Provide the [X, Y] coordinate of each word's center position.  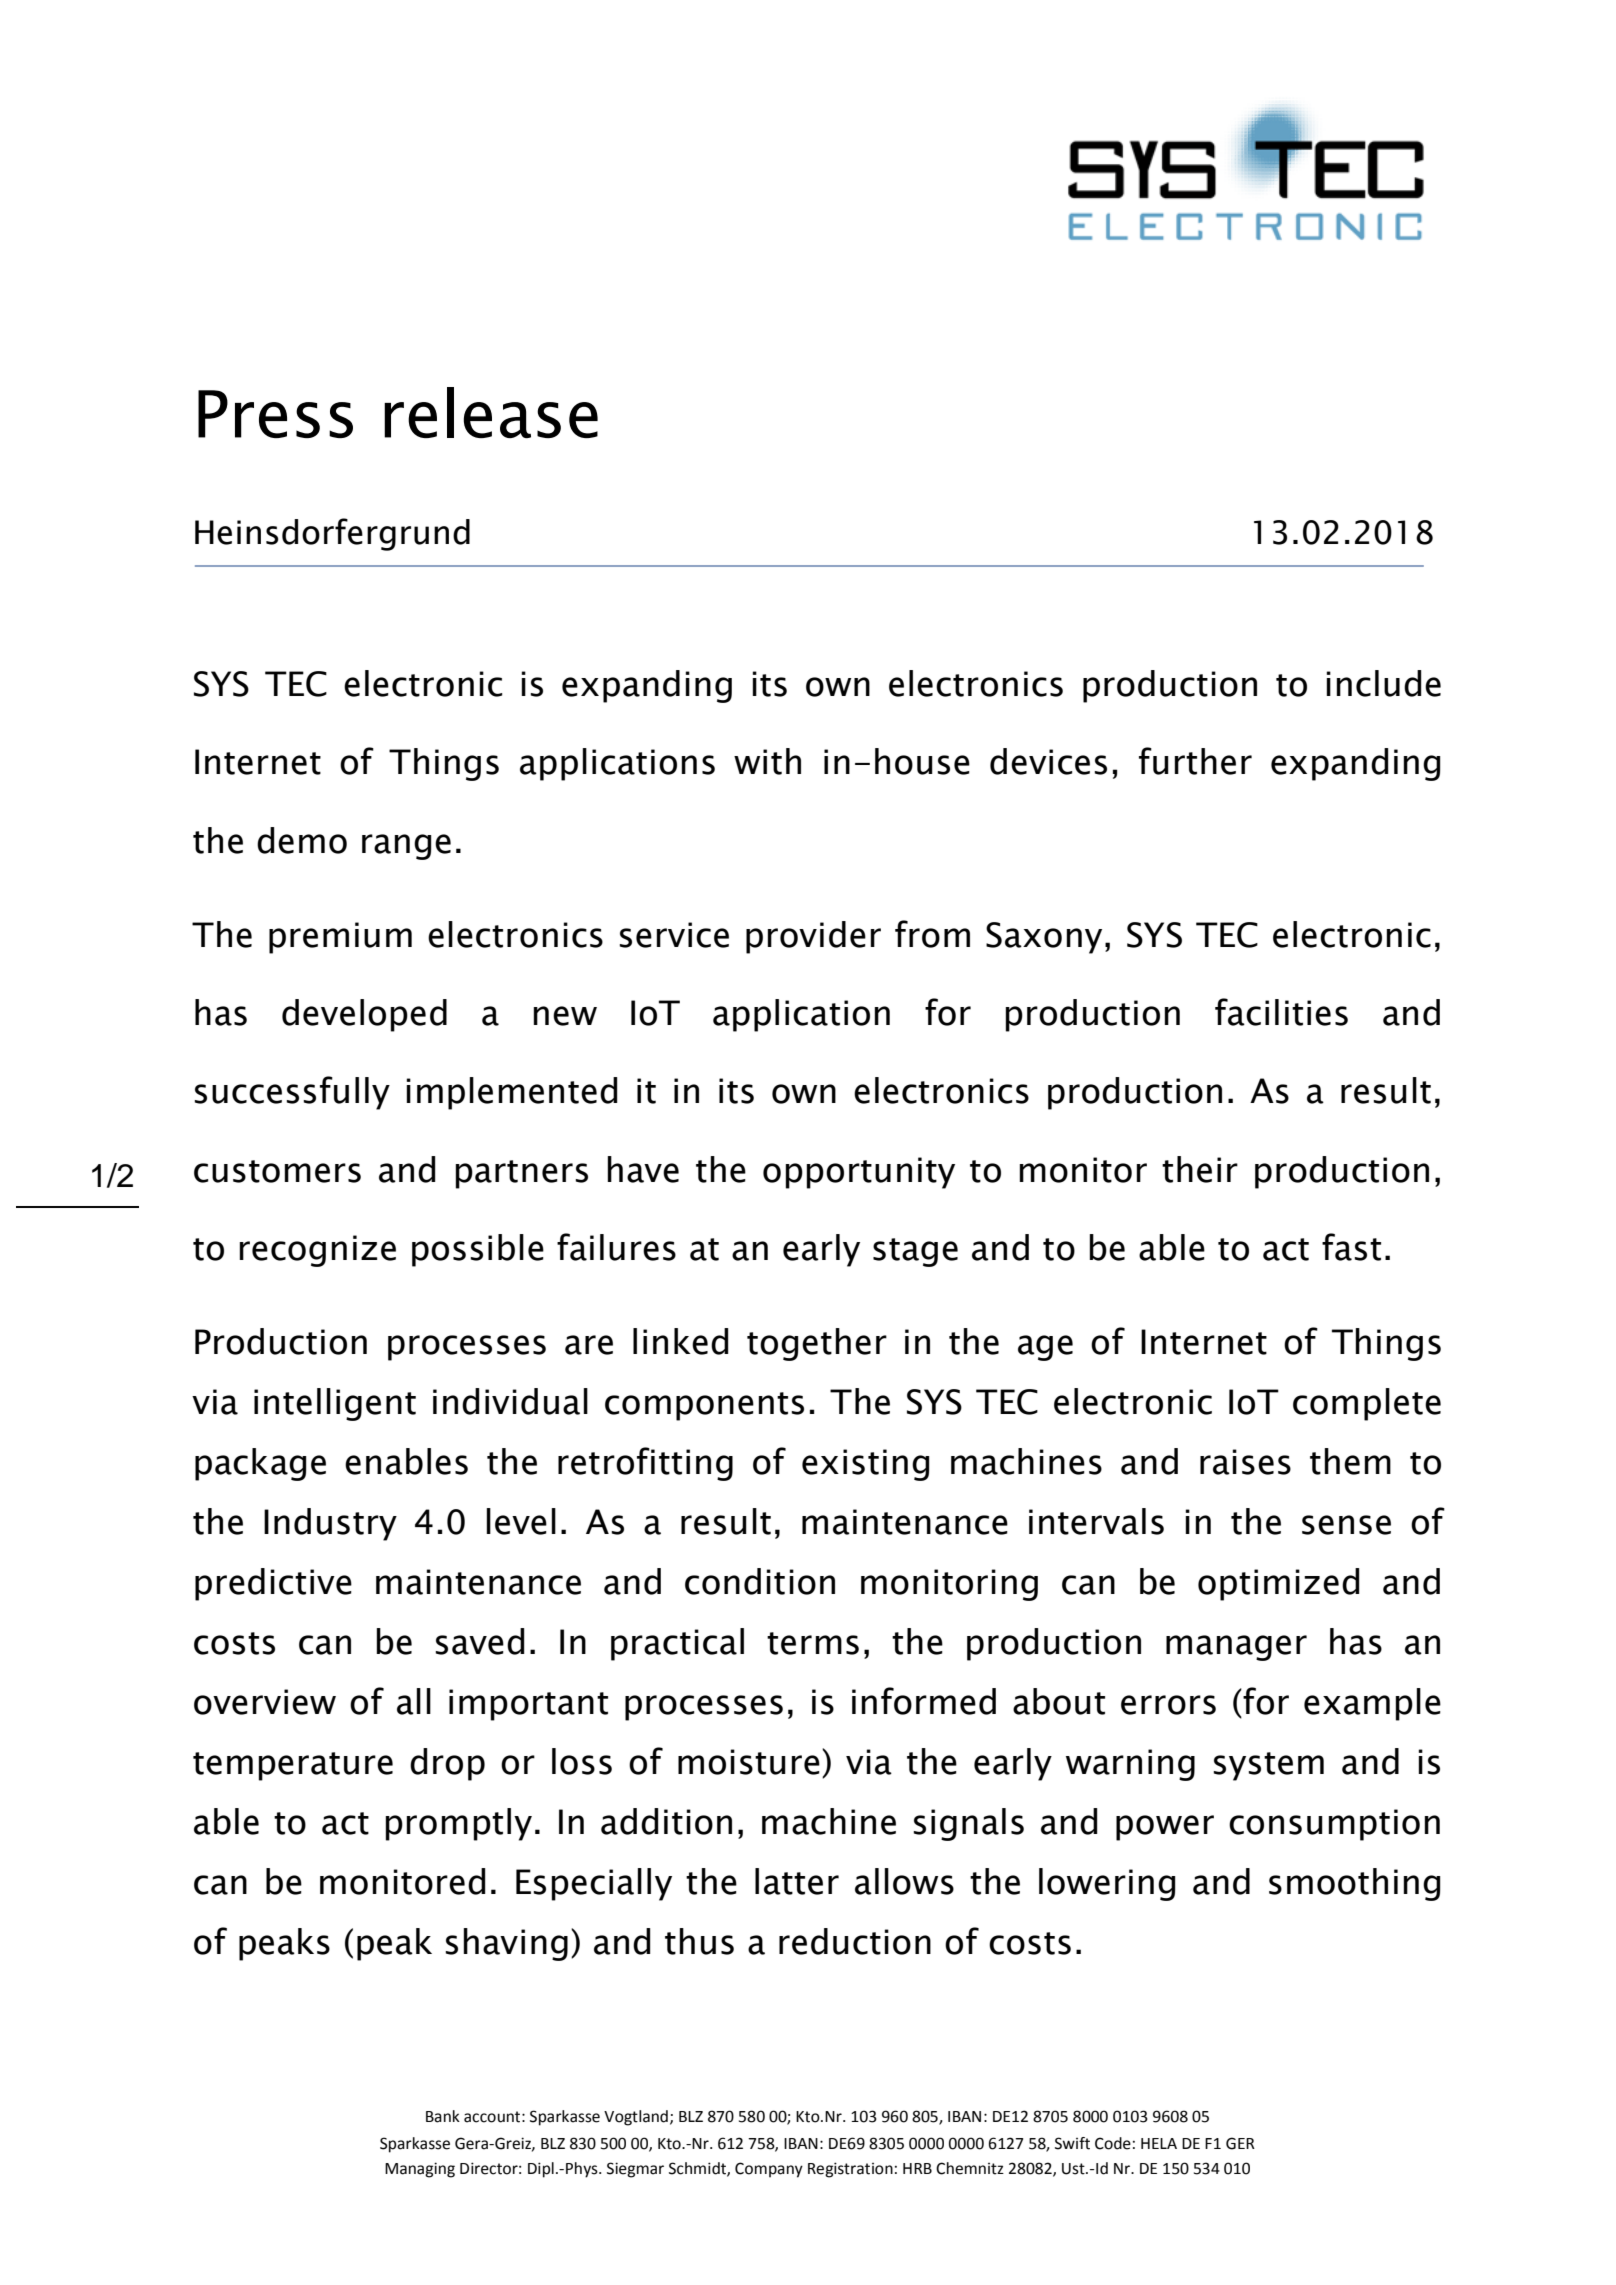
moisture [749, 1762]
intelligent [335, 1404]
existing [865, 1465]
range [406, 847]
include [1383, 683]
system [1268, 1766]
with [767, 761]
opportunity [859, 1173]
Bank [443, 2116]
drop [447, 1764]
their [1200, 1169]
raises [1245, 1462]
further [1195, 761]
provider [813, 937]
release [491, 412]
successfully [292, 1093]
